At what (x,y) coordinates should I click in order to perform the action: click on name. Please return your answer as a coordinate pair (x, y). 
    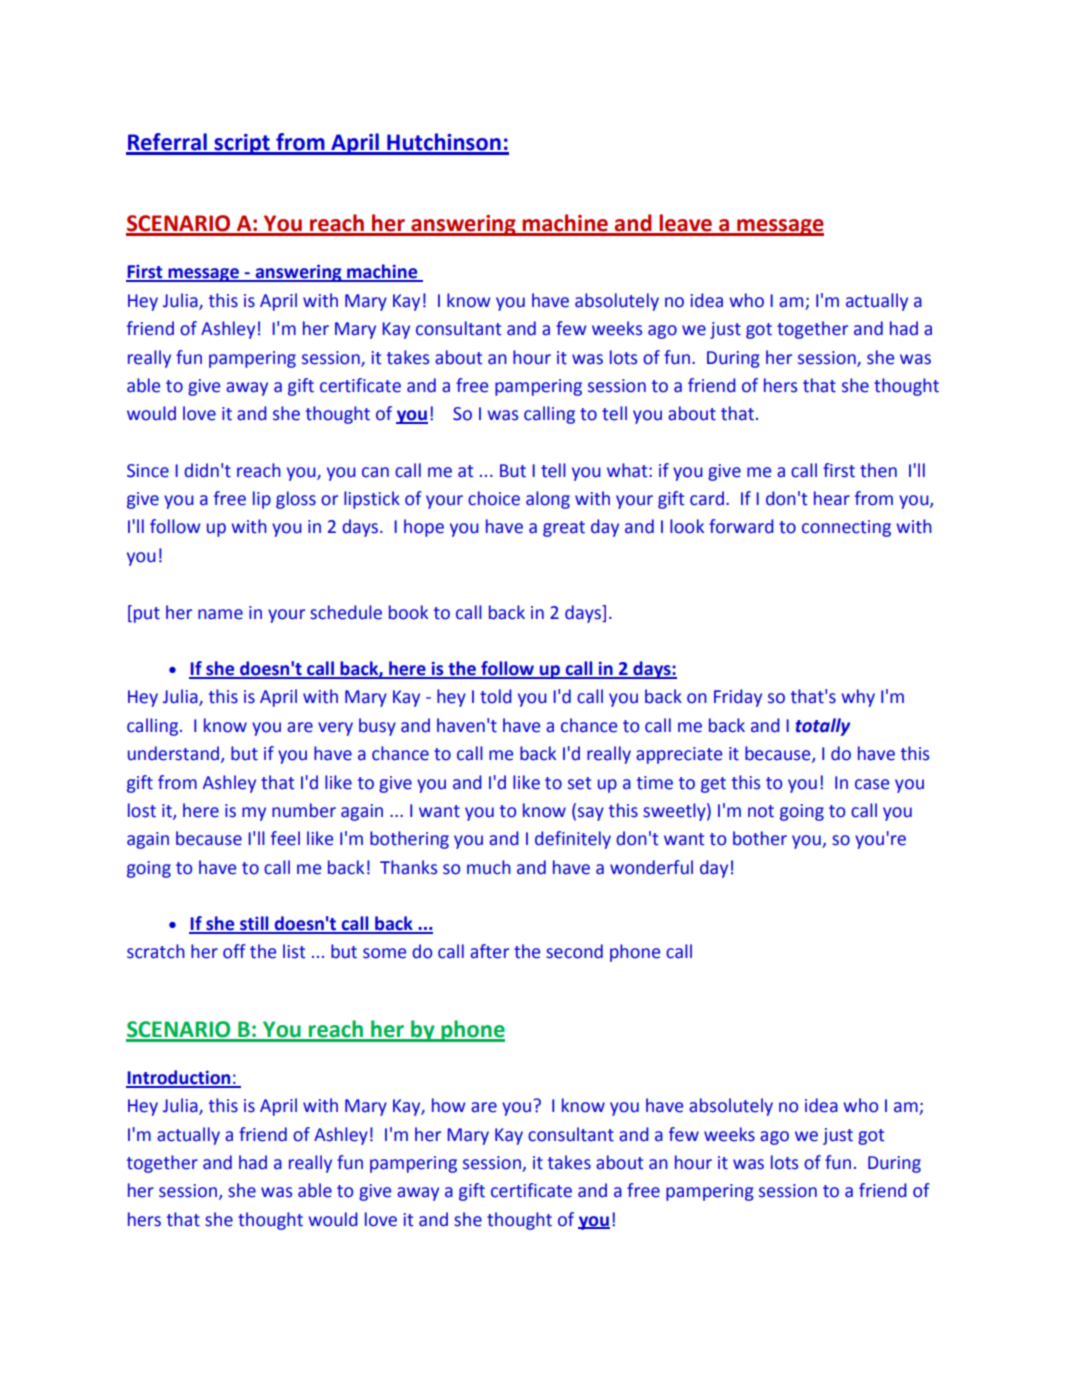
    Looking at the image, I should click on (220, 614).
